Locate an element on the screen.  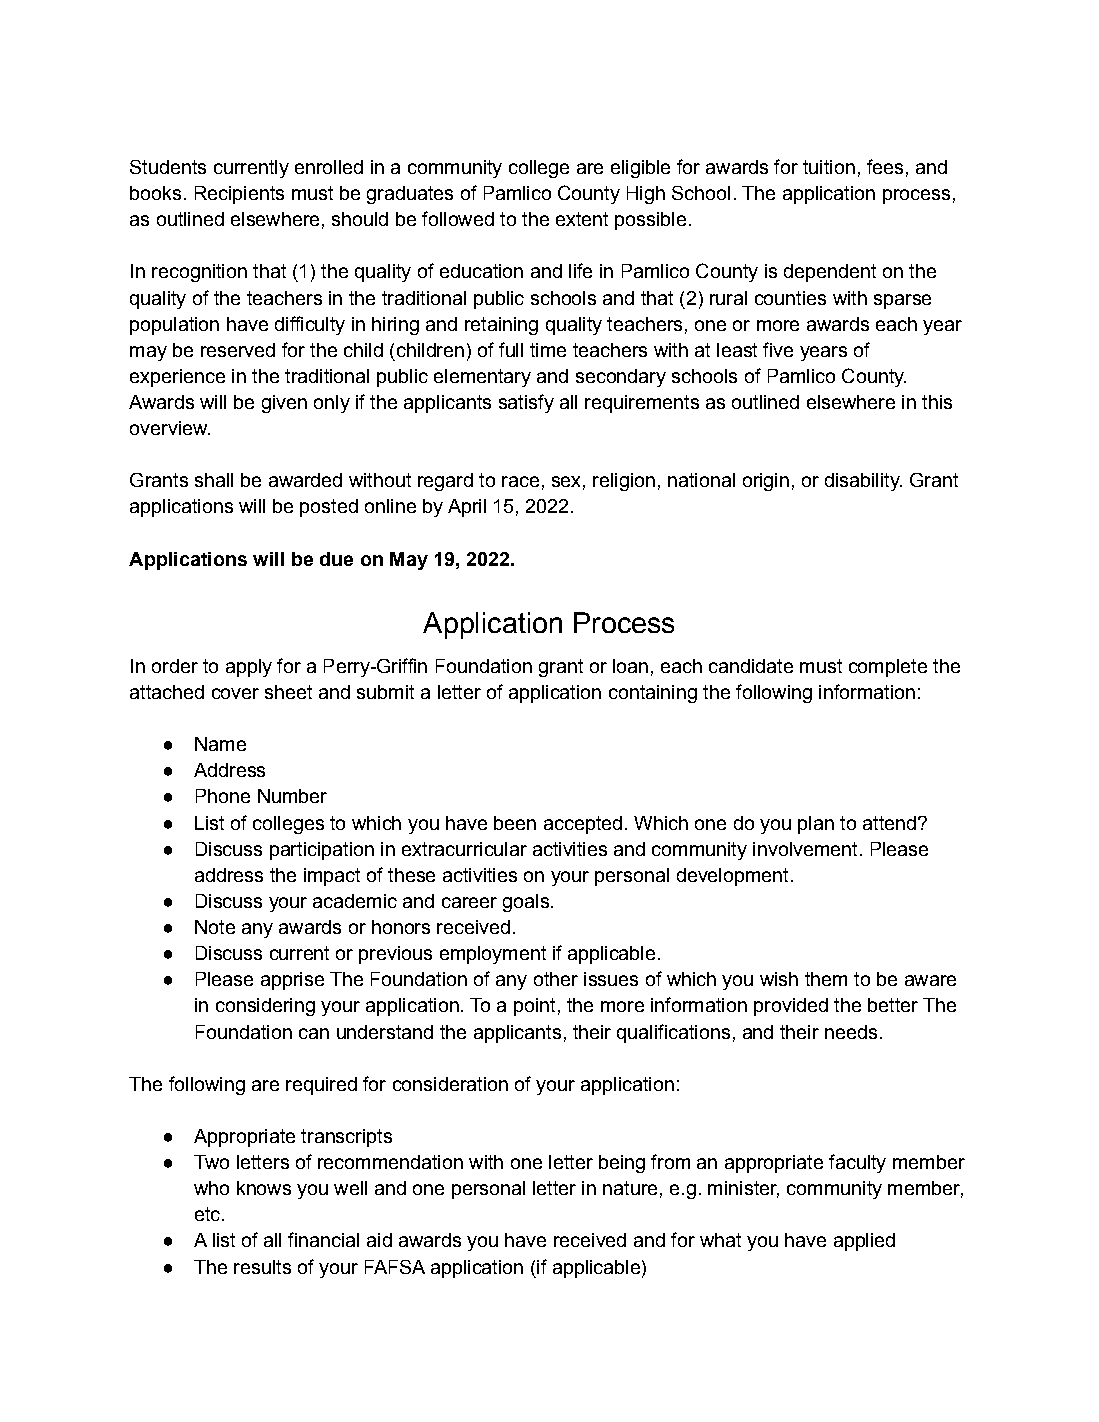
involvement is located at coordinates (805, 849).
